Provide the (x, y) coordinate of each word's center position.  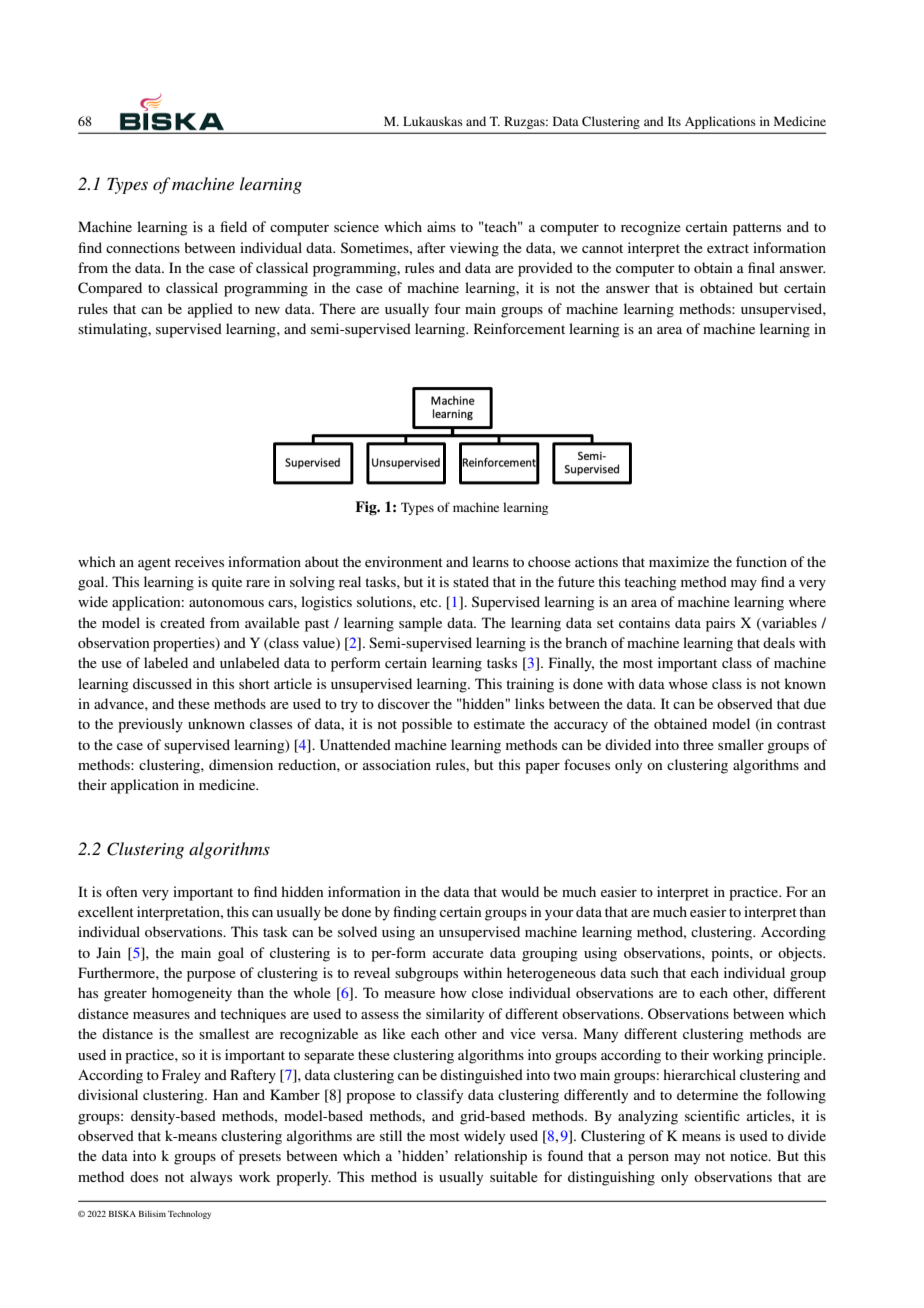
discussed (162, 683)
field (233, 226)
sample (420, 624)
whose (688, 683)
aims (441, 226)
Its (674, 121)
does (144, 1176)
